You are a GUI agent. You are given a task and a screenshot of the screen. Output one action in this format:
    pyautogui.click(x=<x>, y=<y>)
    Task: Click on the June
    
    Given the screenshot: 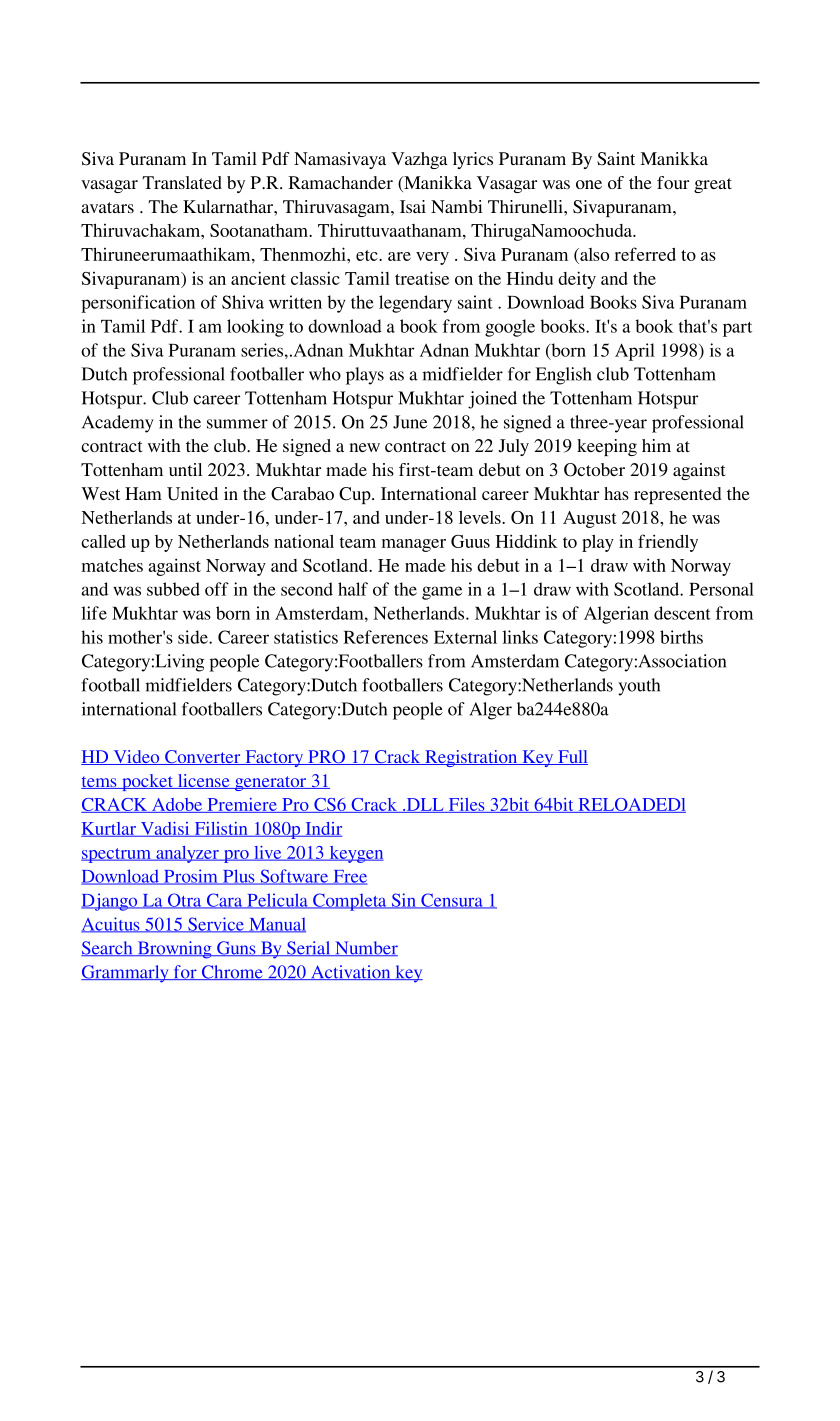 What is the action you would take?
    pyautogui.click(x=410, y=422)
